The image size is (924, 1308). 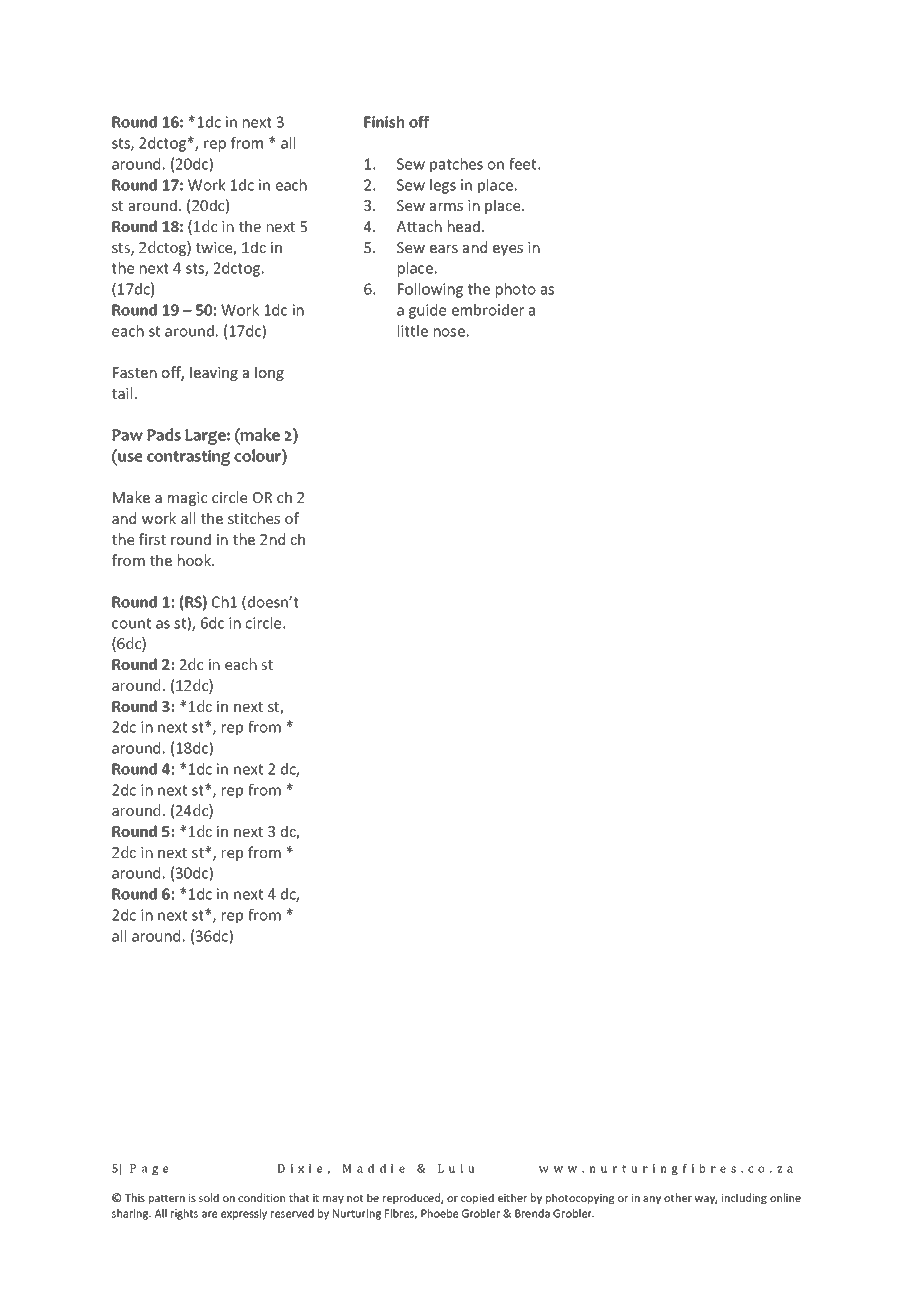 What do you see at coordinates (508, 250) in the screenshot?
I see `eyes` at bounding box center [508, 250].
